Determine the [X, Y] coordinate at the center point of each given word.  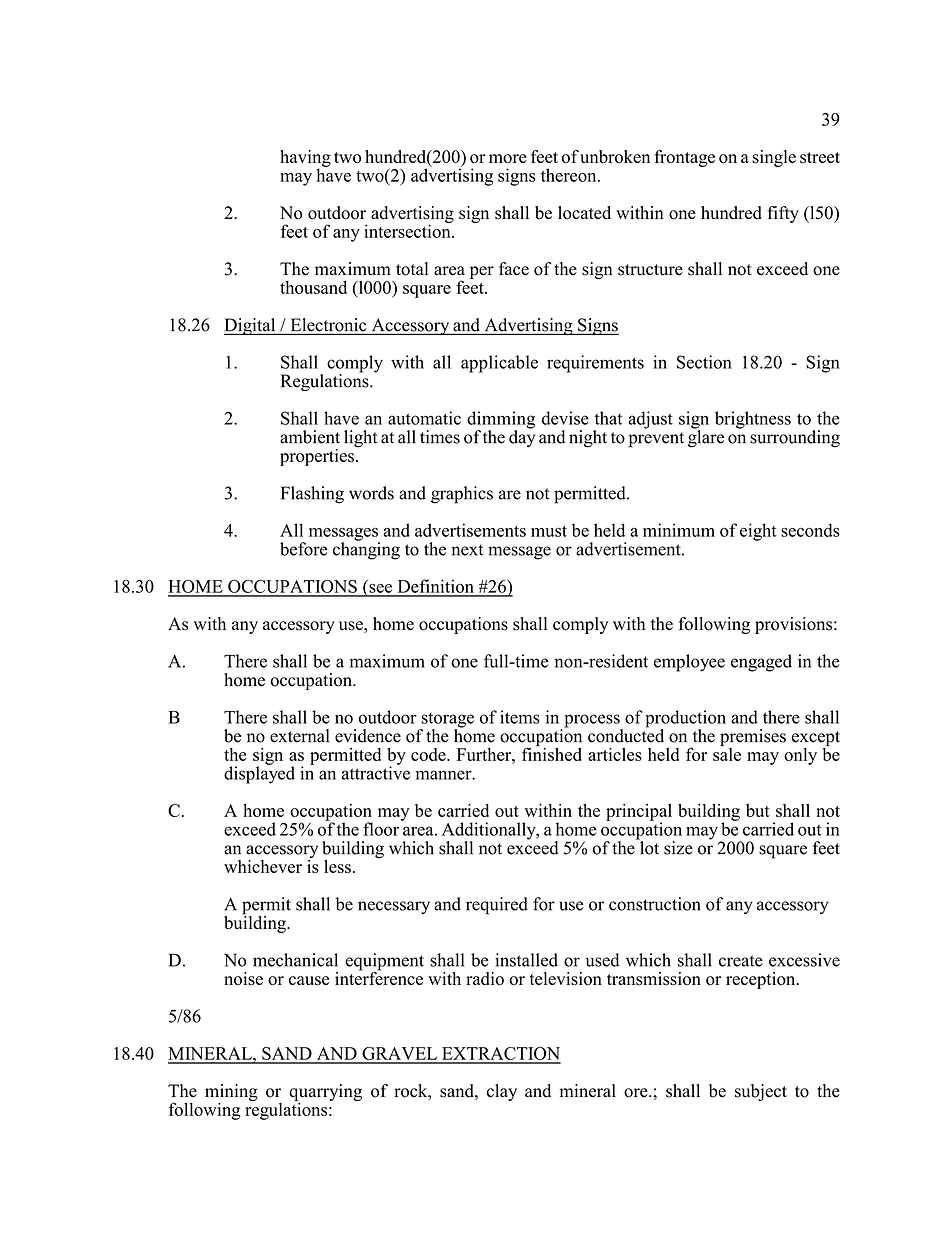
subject [761, 1092]
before [303, 549]
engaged [761, 663]
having [305, 159]
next [467, 550]
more [508, 159]
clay [502, 1092]
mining [231, 1093]
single [774, 158]
